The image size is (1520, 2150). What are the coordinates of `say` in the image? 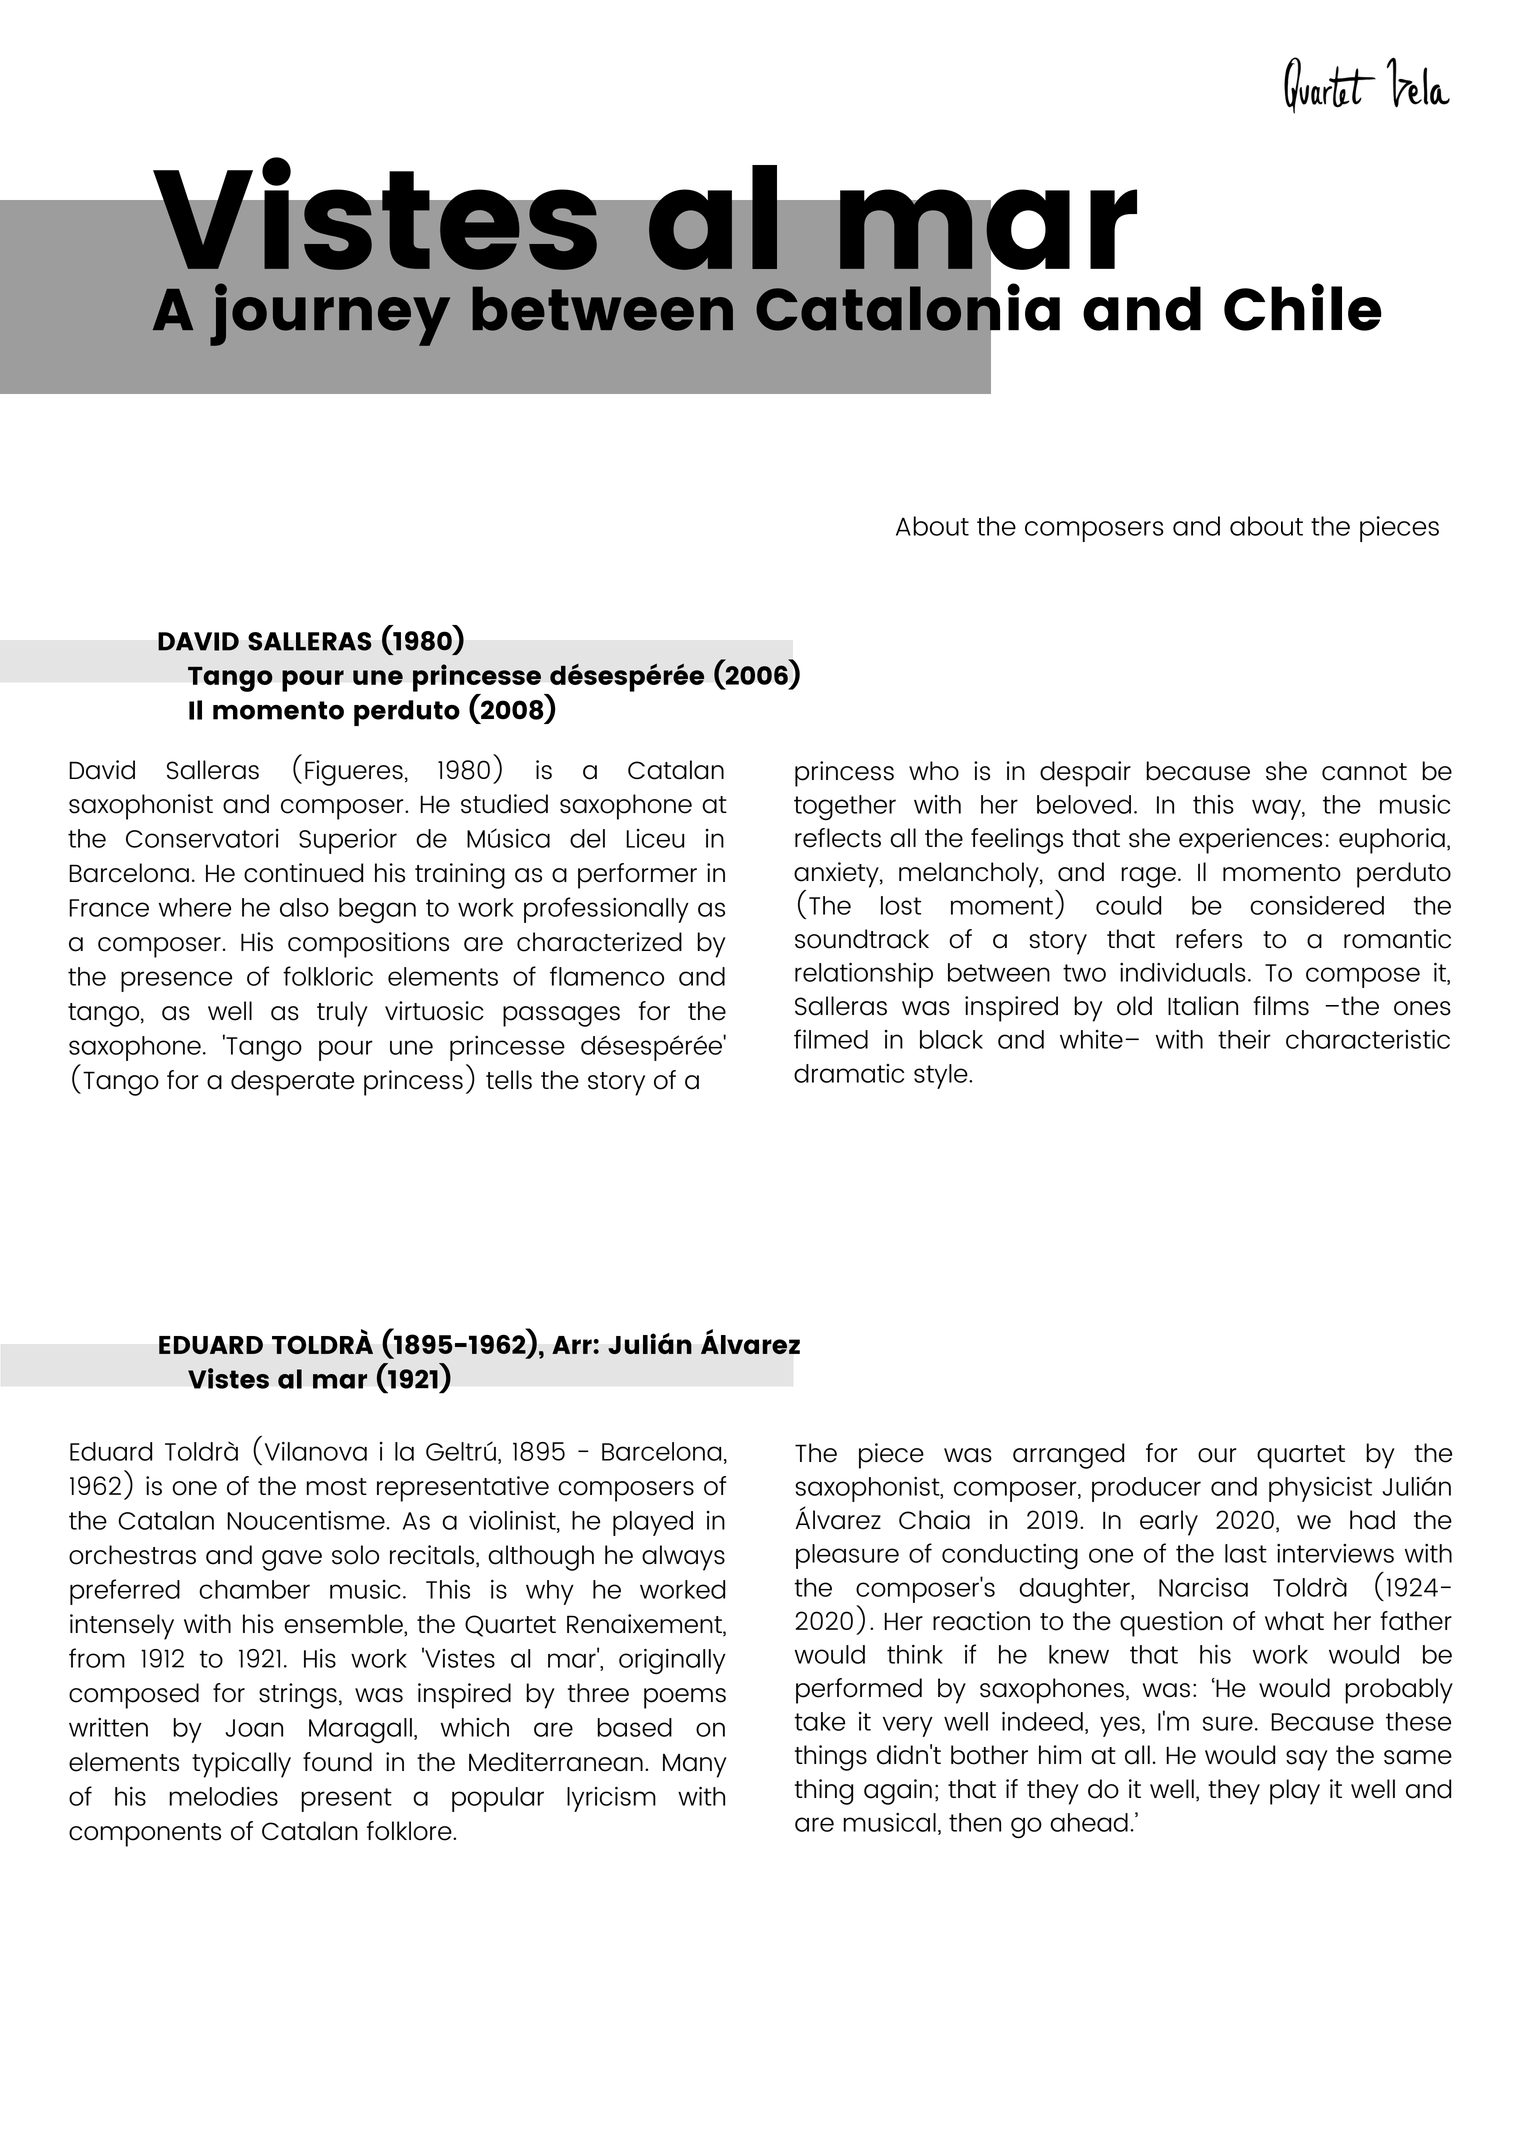 It's located at (1307, 1760).
